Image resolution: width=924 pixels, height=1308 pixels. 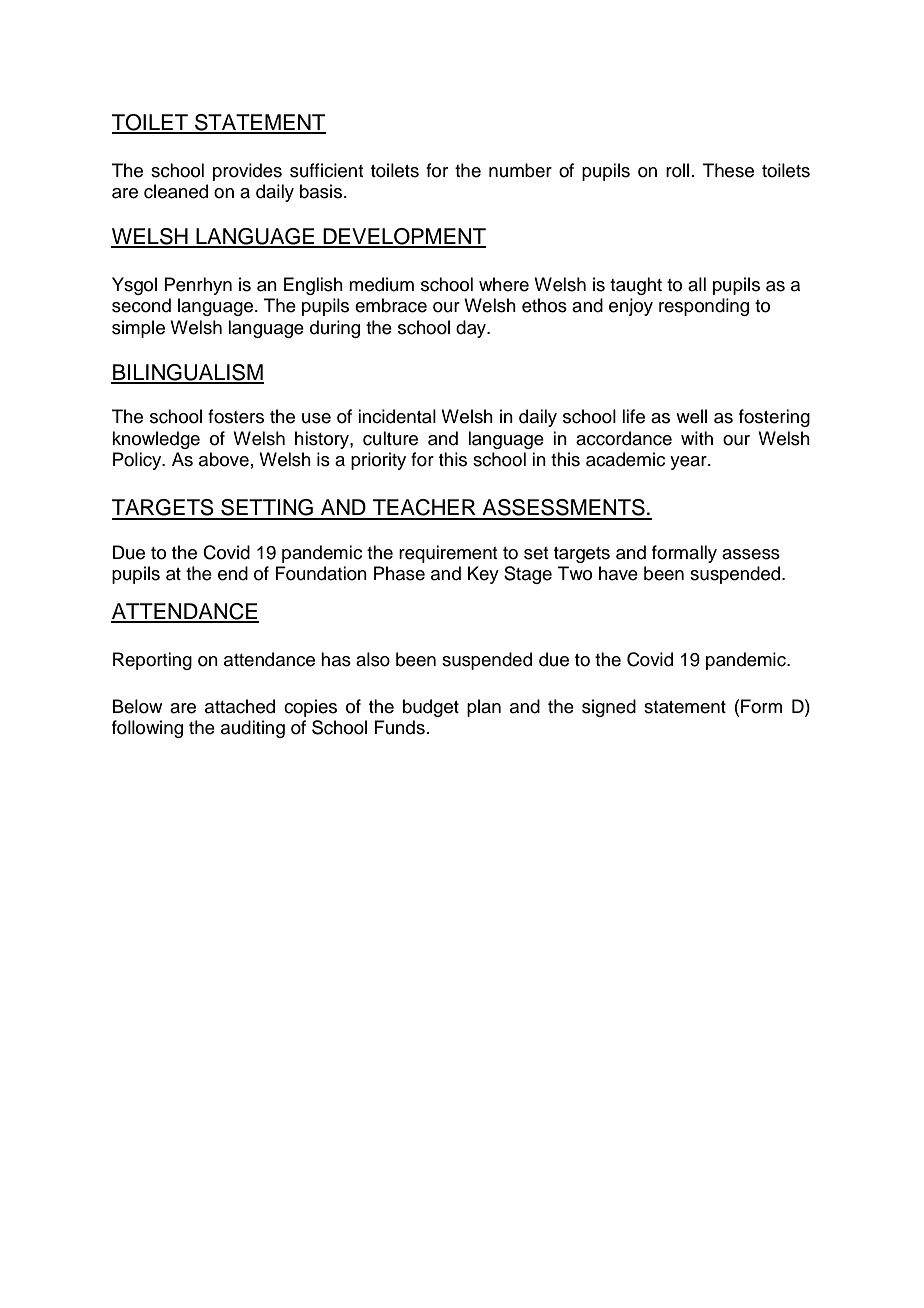 I want to click on roll, so click(x=677, y=170).
